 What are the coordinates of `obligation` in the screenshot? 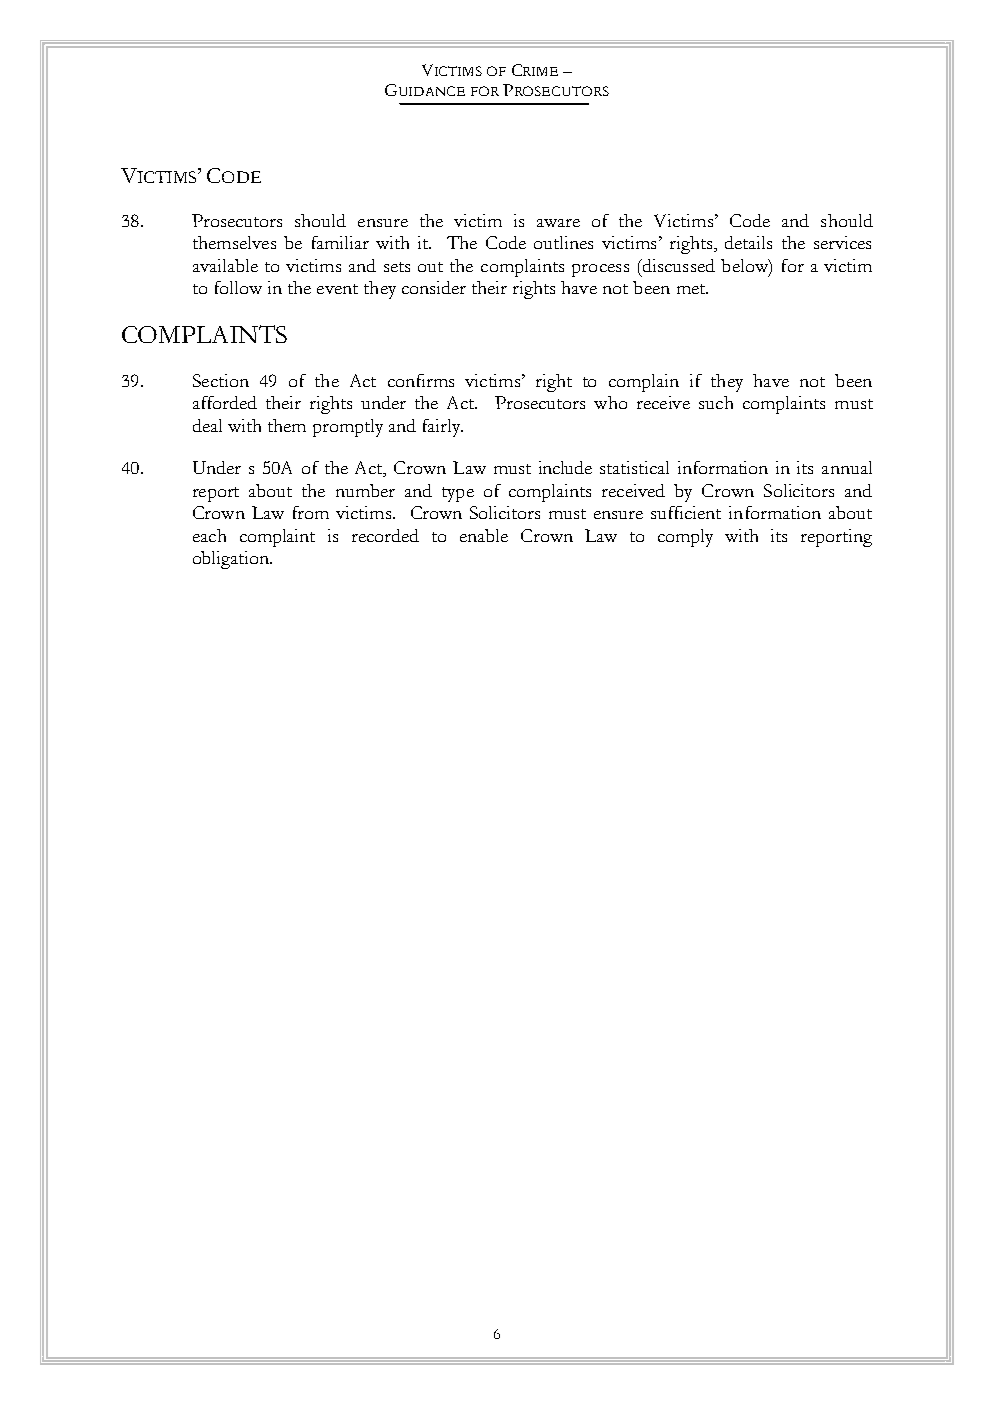 It's located at (232, 560).
